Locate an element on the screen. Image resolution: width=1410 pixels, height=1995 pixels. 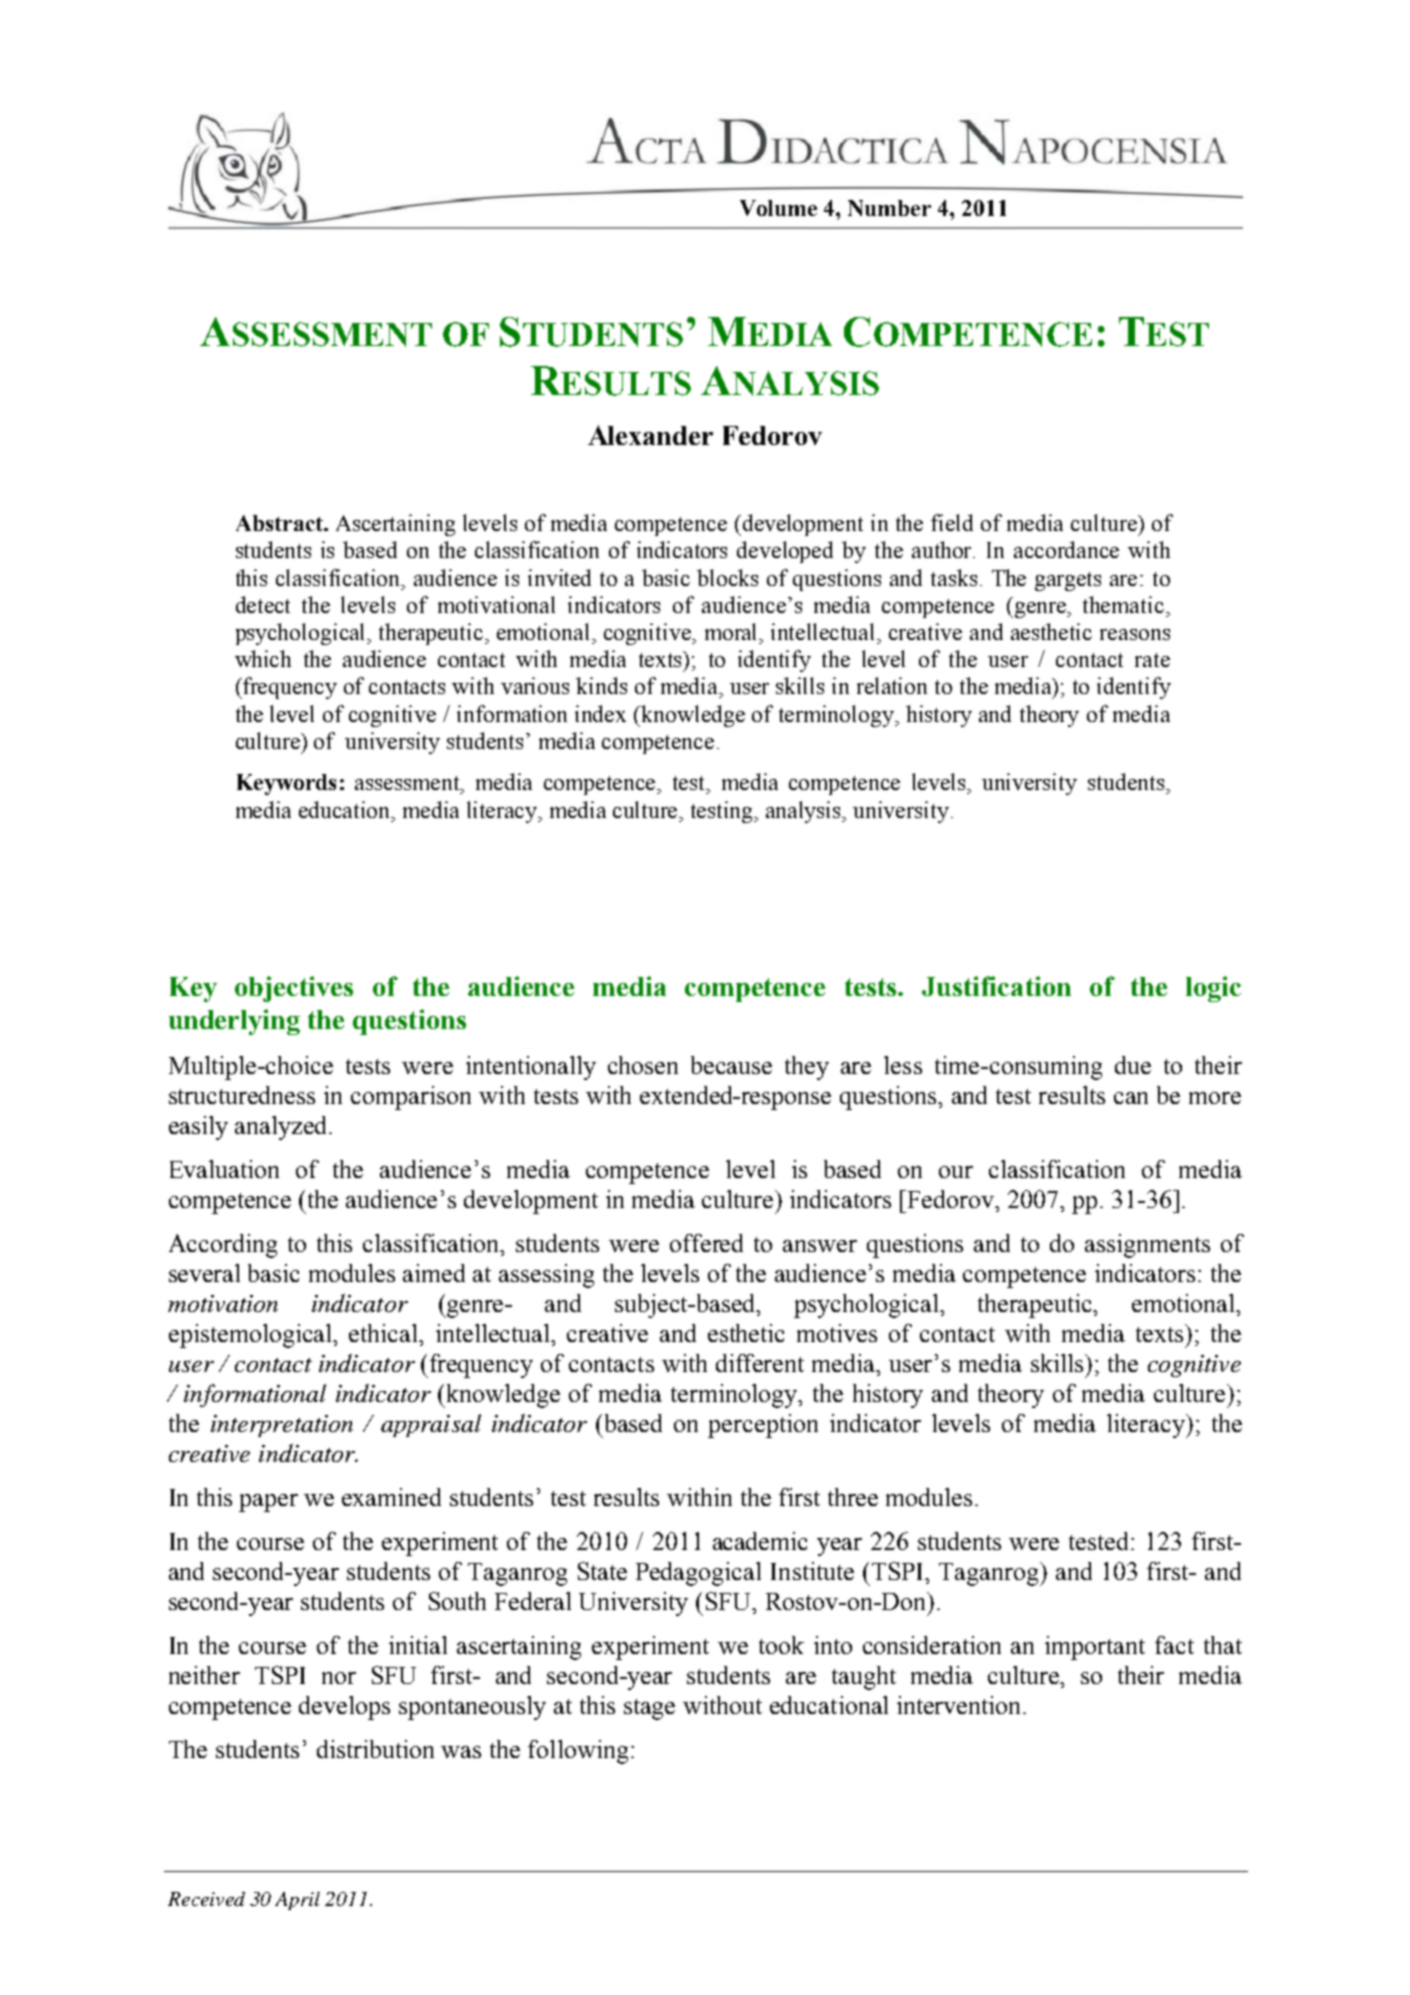
different is located at coordinates (760, 1363).
